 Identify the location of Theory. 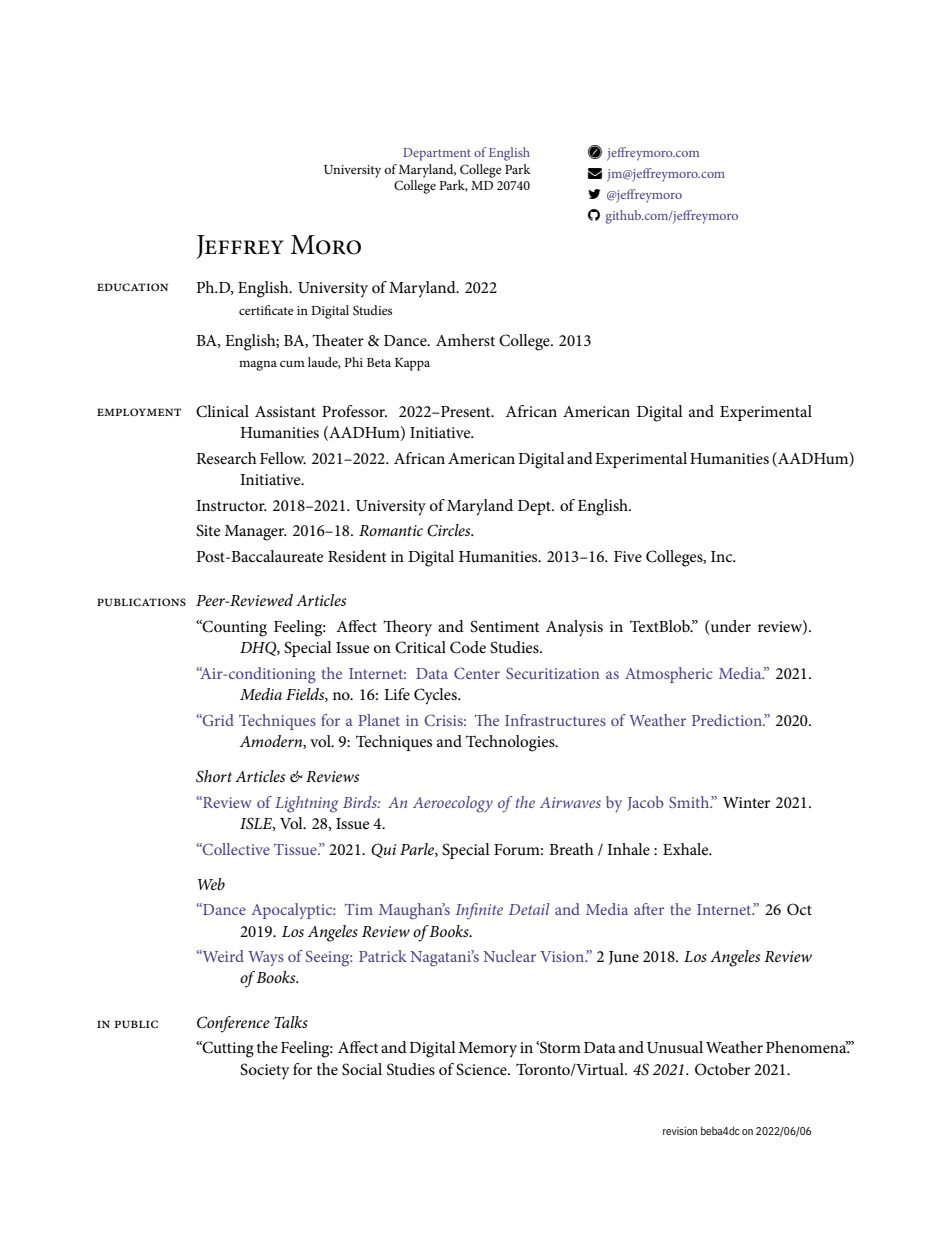
(407, 628).
